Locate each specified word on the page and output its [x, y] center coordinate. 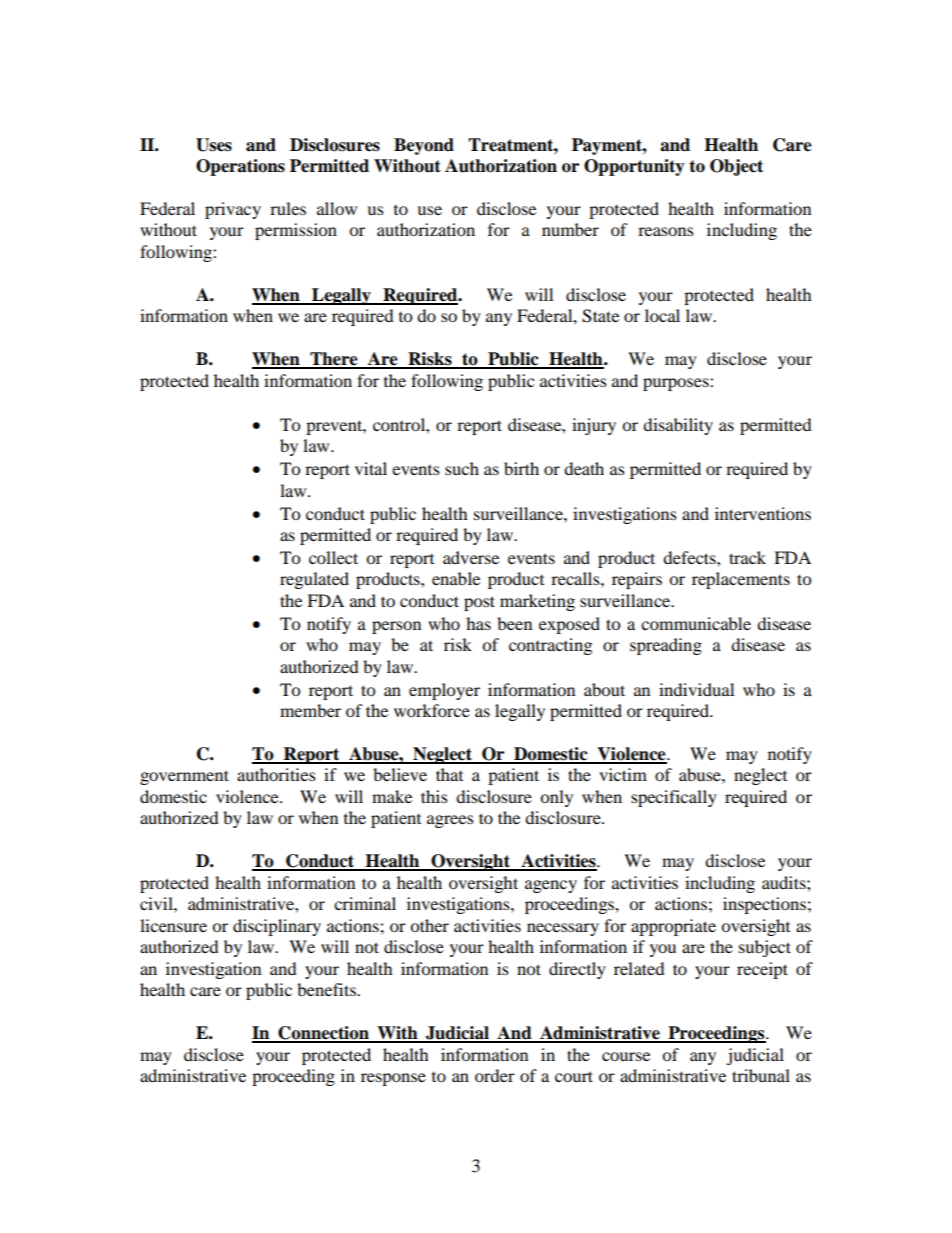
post [479, 603]
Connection [323, 1034]
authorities [276, 774]
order [495, 1075]
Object [736, 167]
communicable [696, 623]
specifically [674, 798]
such [462, 468]
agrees [450, 821]
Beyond [424, 146]
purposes [677, 384]
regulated [314, 580]
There [334, 360]
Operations [240, 167]
